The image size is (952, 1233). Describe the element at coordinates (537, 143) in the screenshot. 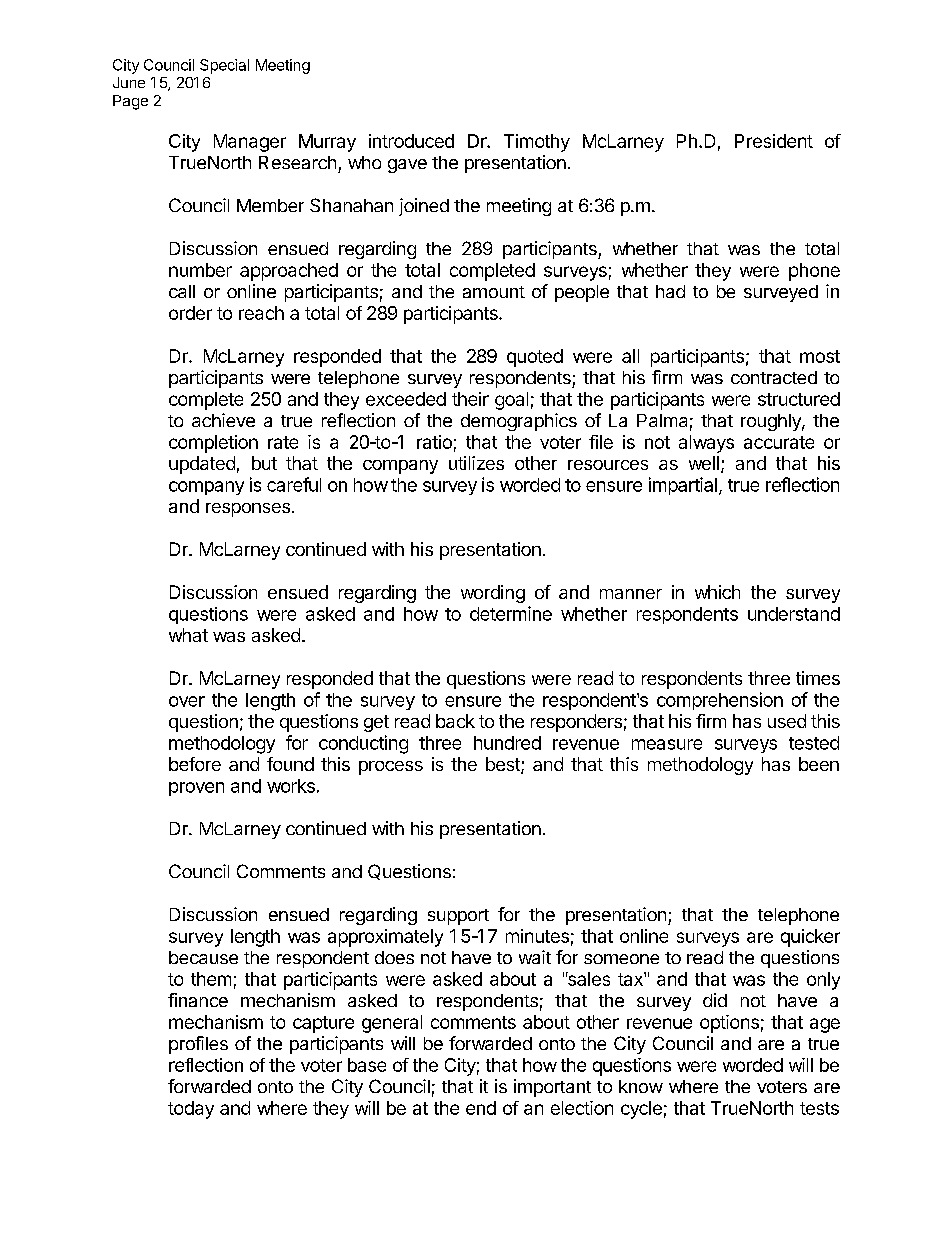

I see `Timothy` at that location.
